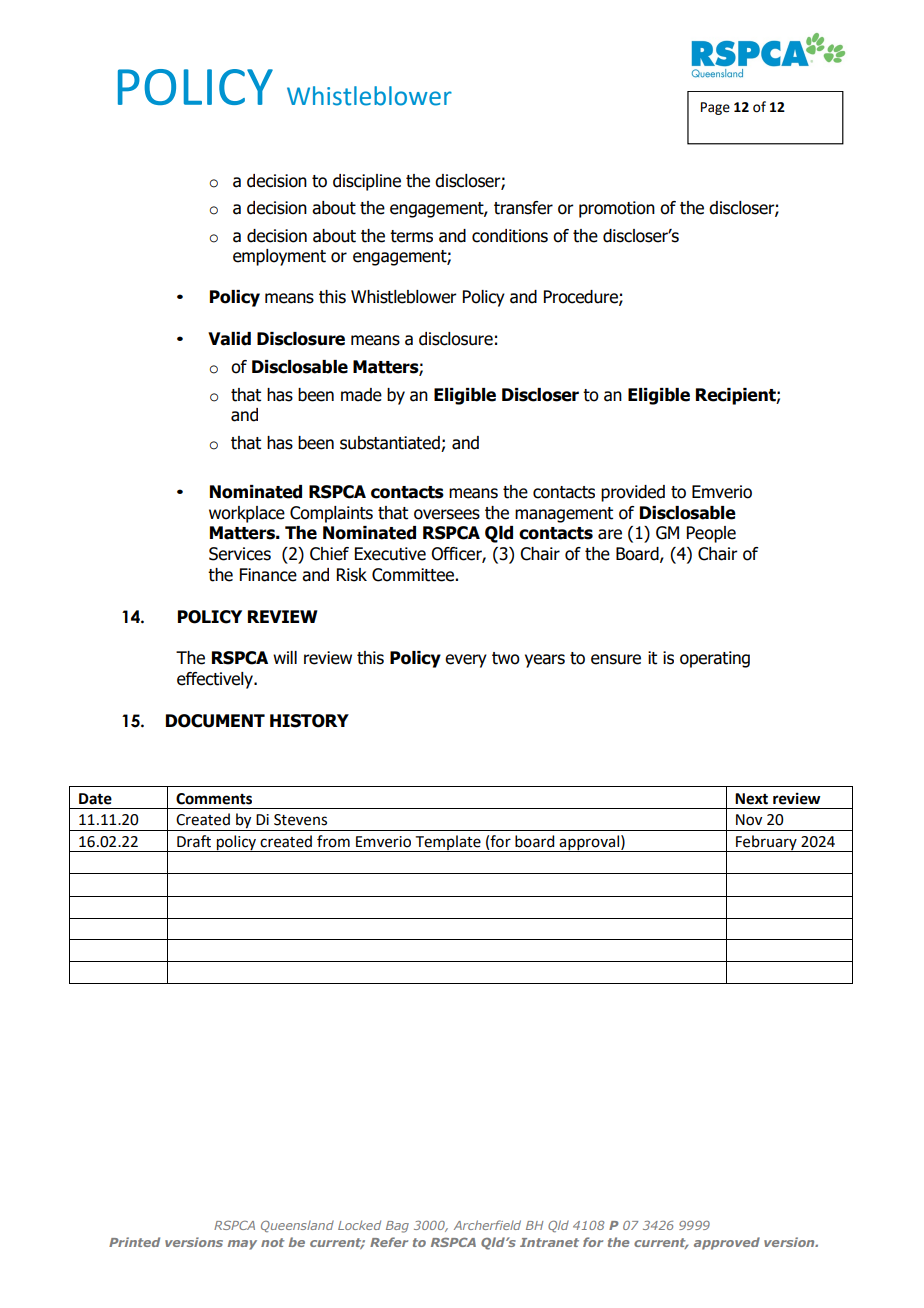 The height and width of the screenshot is (1308, 924). Describe the element at coordinates (367, 182) in the screenshot. I see `discipline` at that location.
